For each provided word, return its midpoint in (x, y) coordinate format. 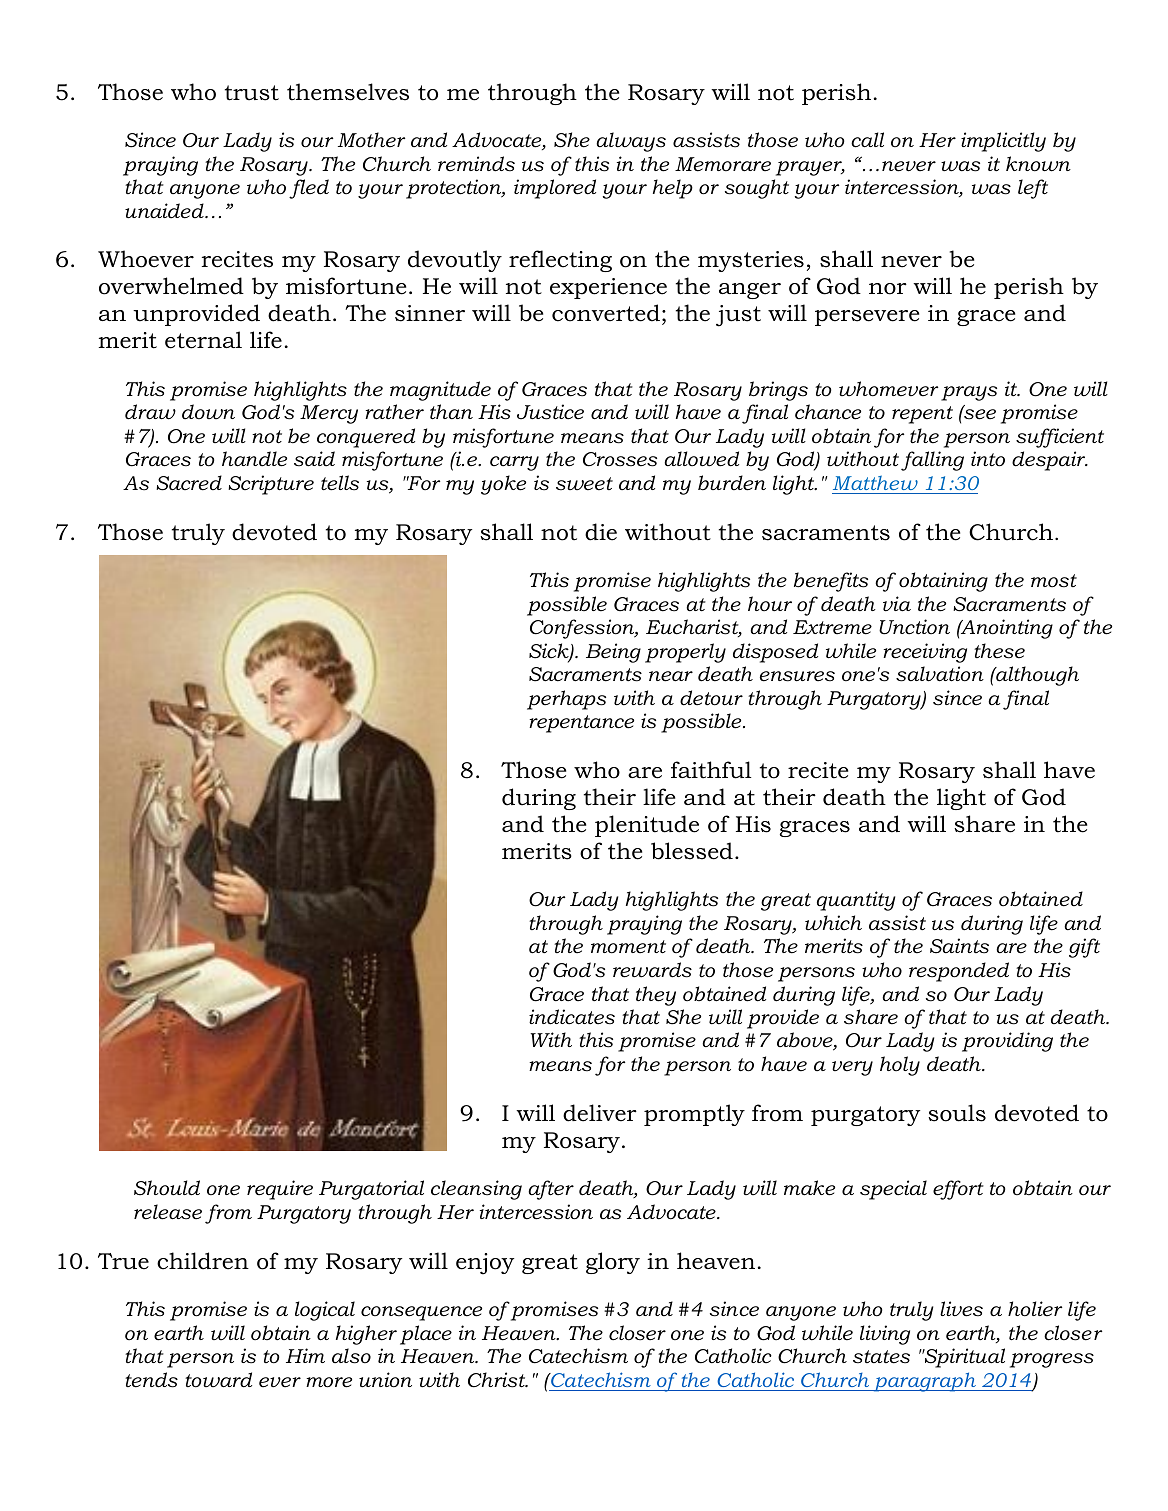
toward (218, 1380)
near (671, 676)
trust (252, 93)
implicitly (1003, 142)
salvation (940, 674)
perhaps (566, 700)
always (631, 142)
